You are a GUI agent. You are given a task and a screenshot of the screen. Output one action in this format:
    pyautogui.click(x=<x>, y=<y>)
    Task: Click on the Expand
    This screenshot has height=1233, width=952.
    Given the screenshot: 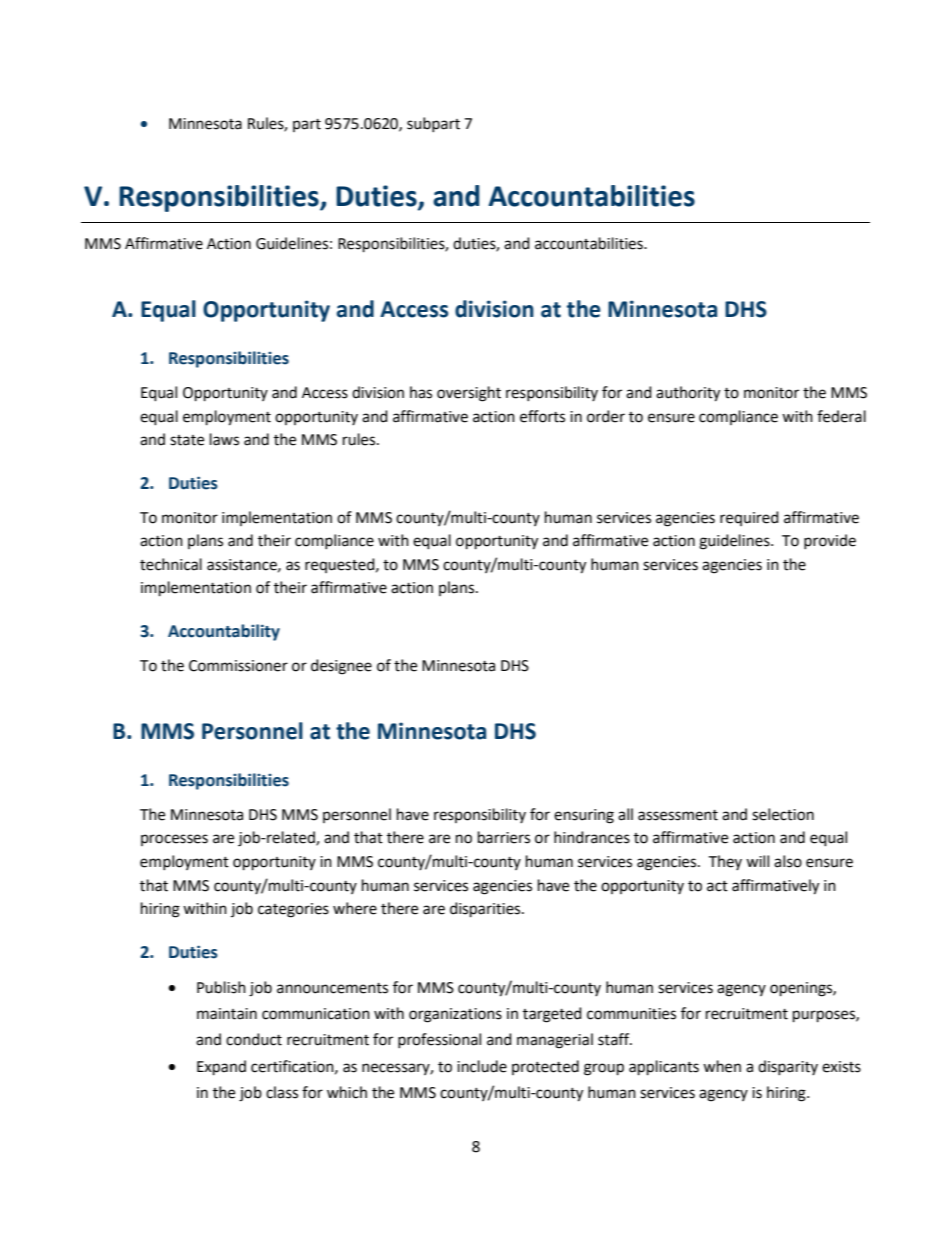 What is the action you would take?
    pyautogui.click(x=221, y=1068)
